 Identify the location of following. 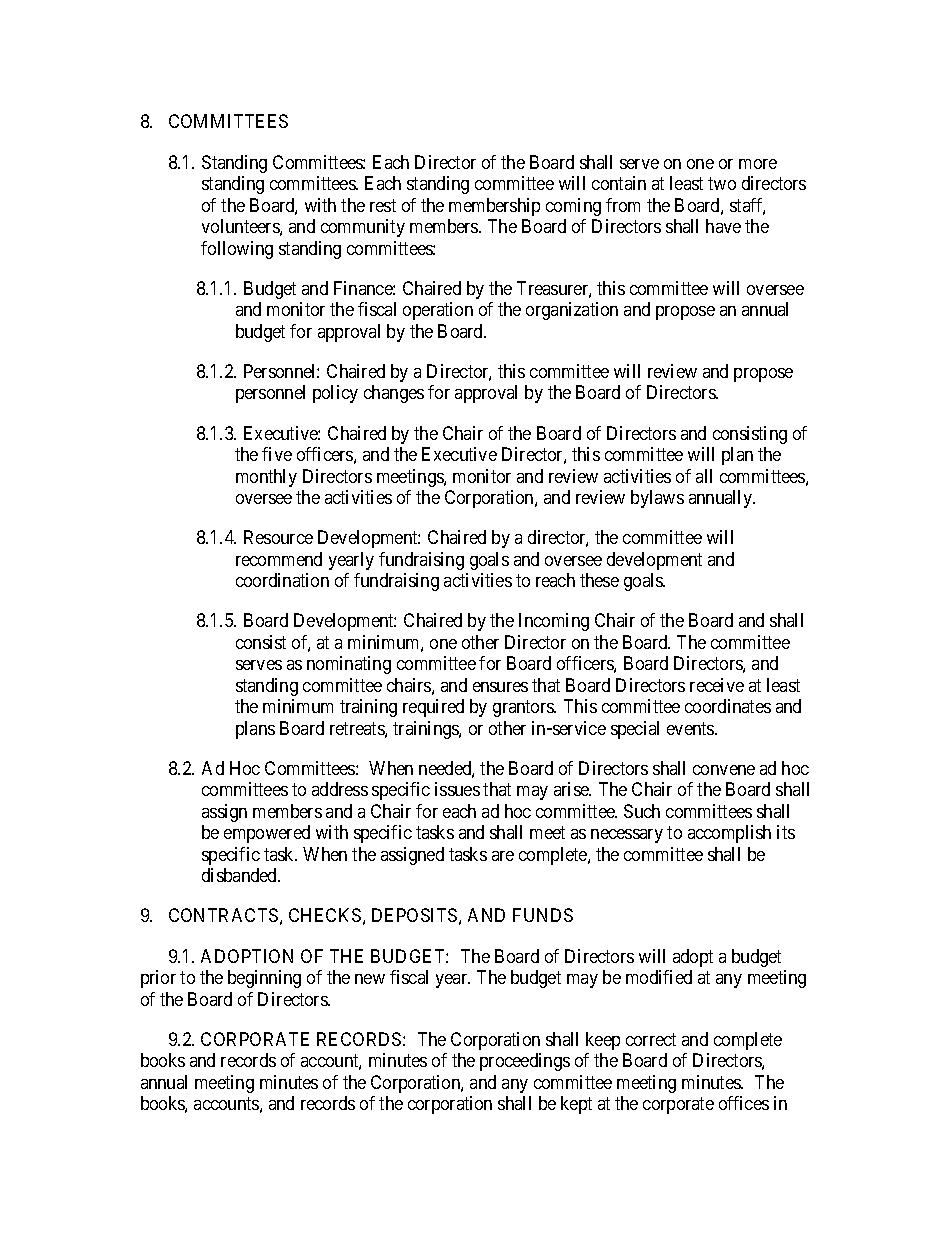
(237, 250).
